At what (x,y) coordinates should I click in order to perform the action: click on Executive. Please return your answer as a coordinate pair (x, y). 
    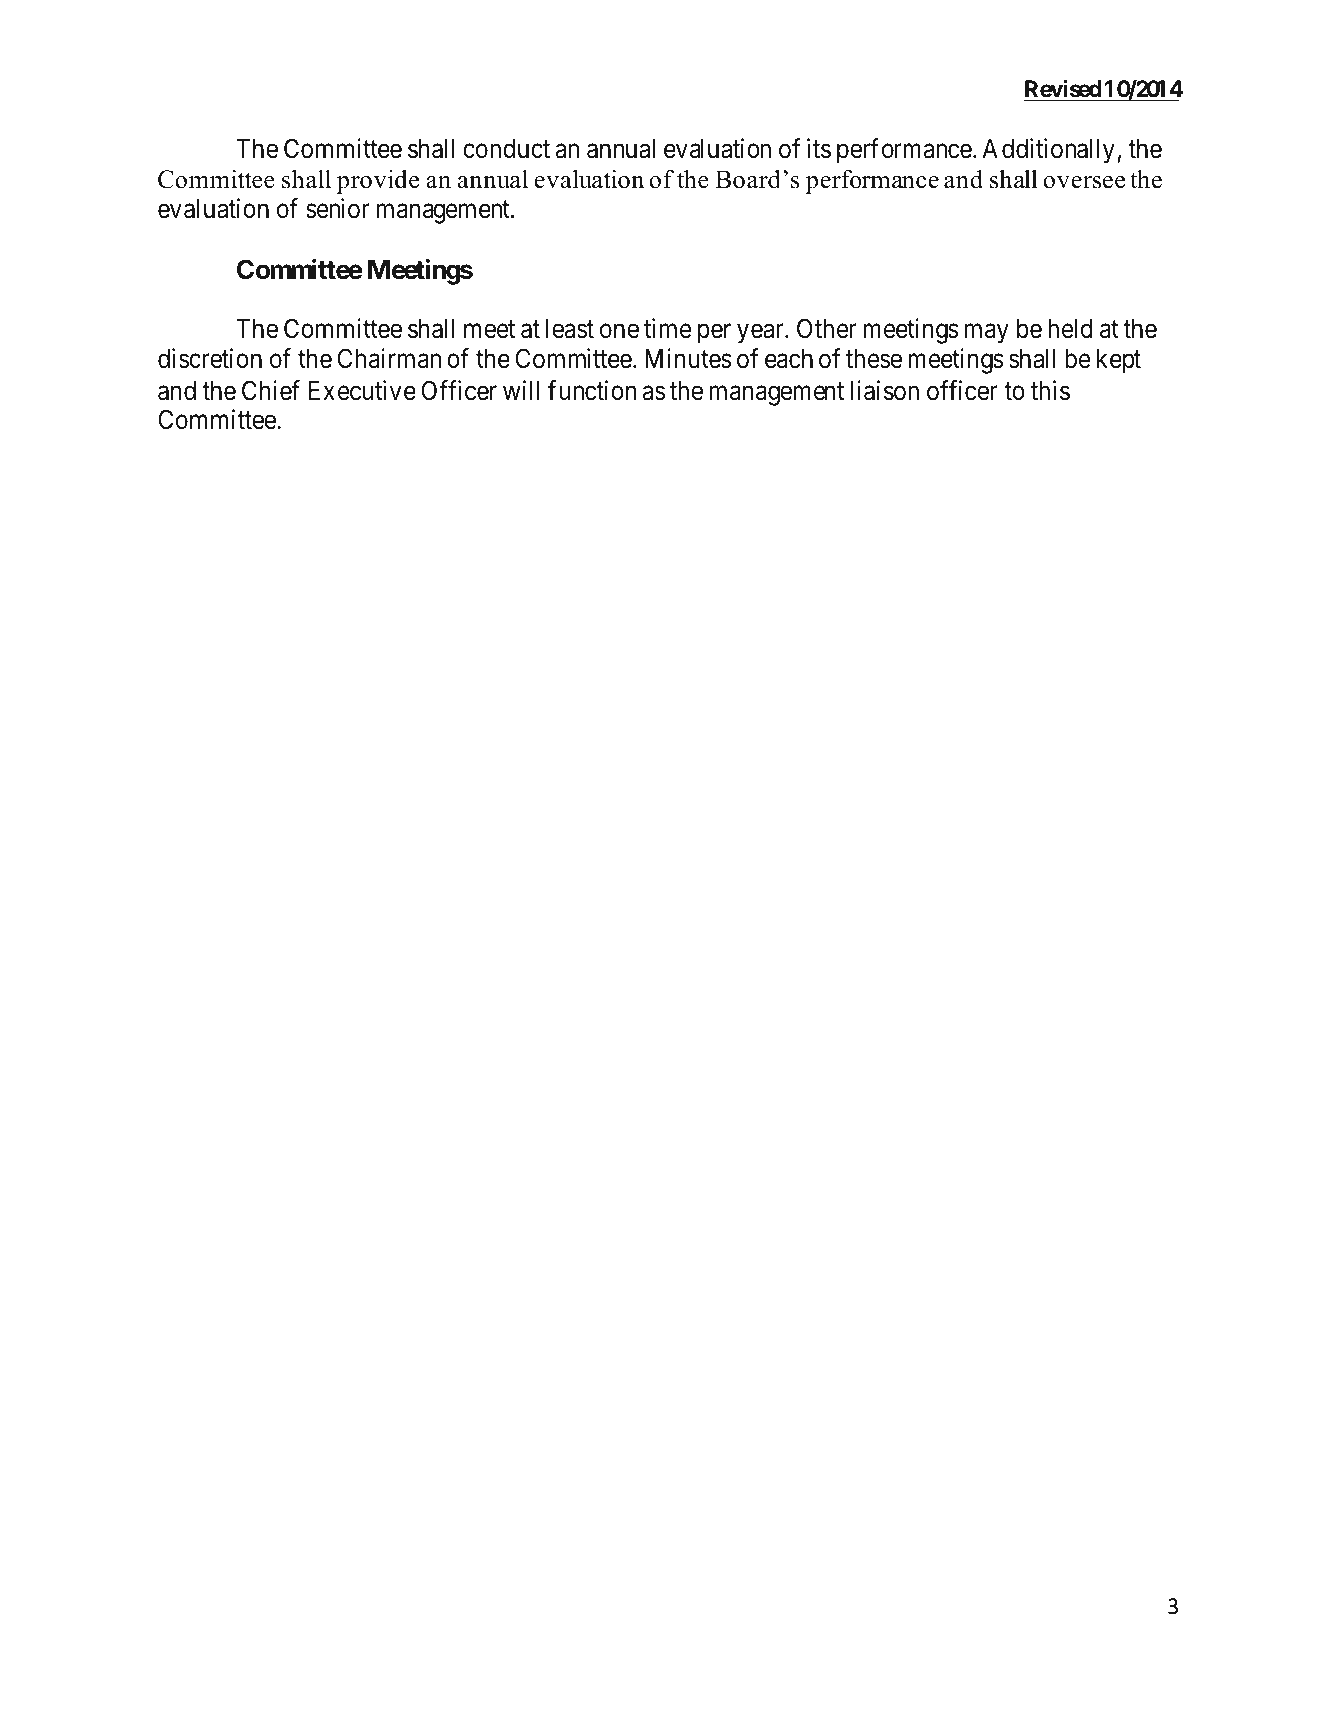
    Looking at the image, I should click on (362, 390).
